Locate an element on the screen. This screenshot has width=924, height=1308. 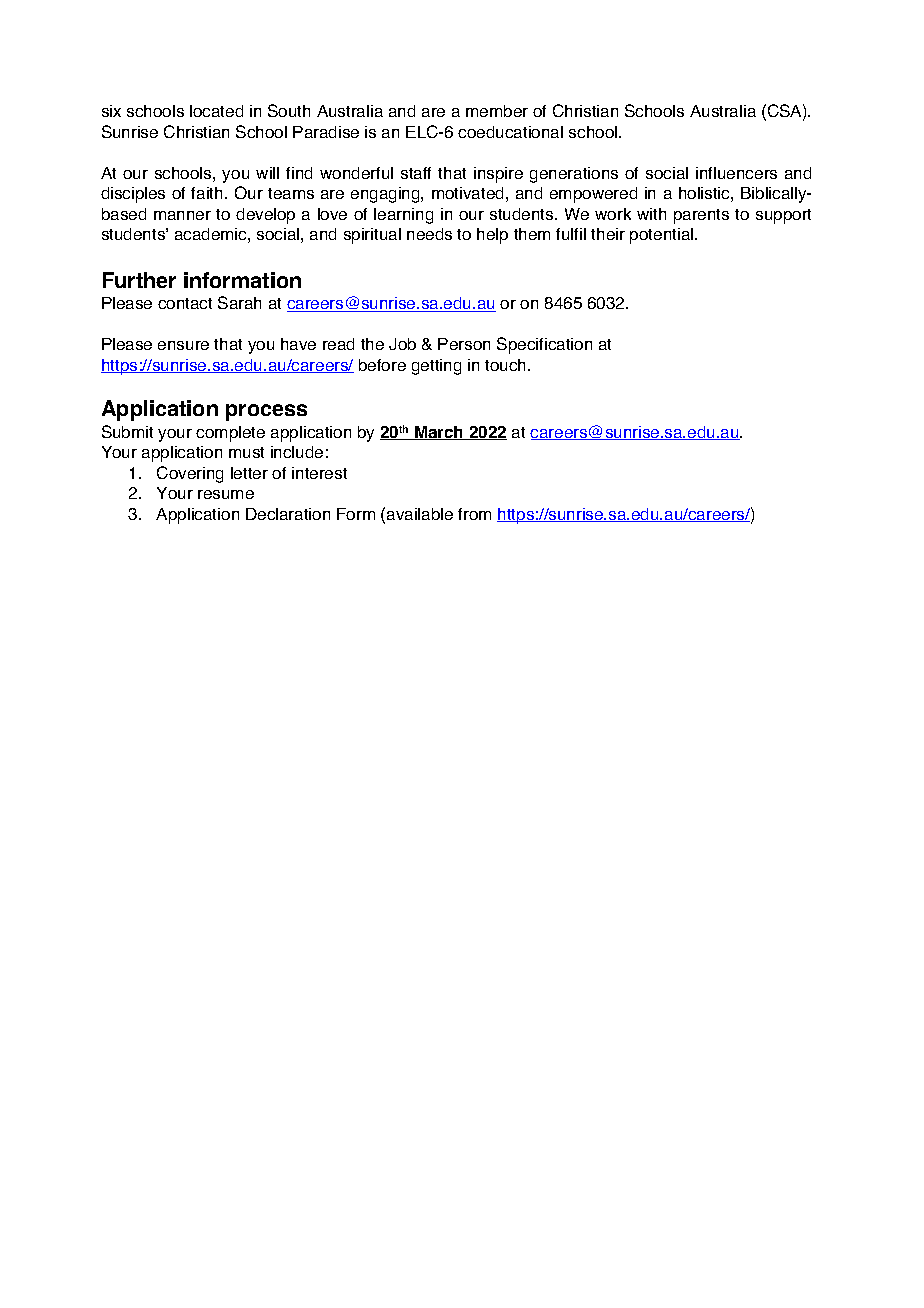
parents is located at coordinates (701, 216).
